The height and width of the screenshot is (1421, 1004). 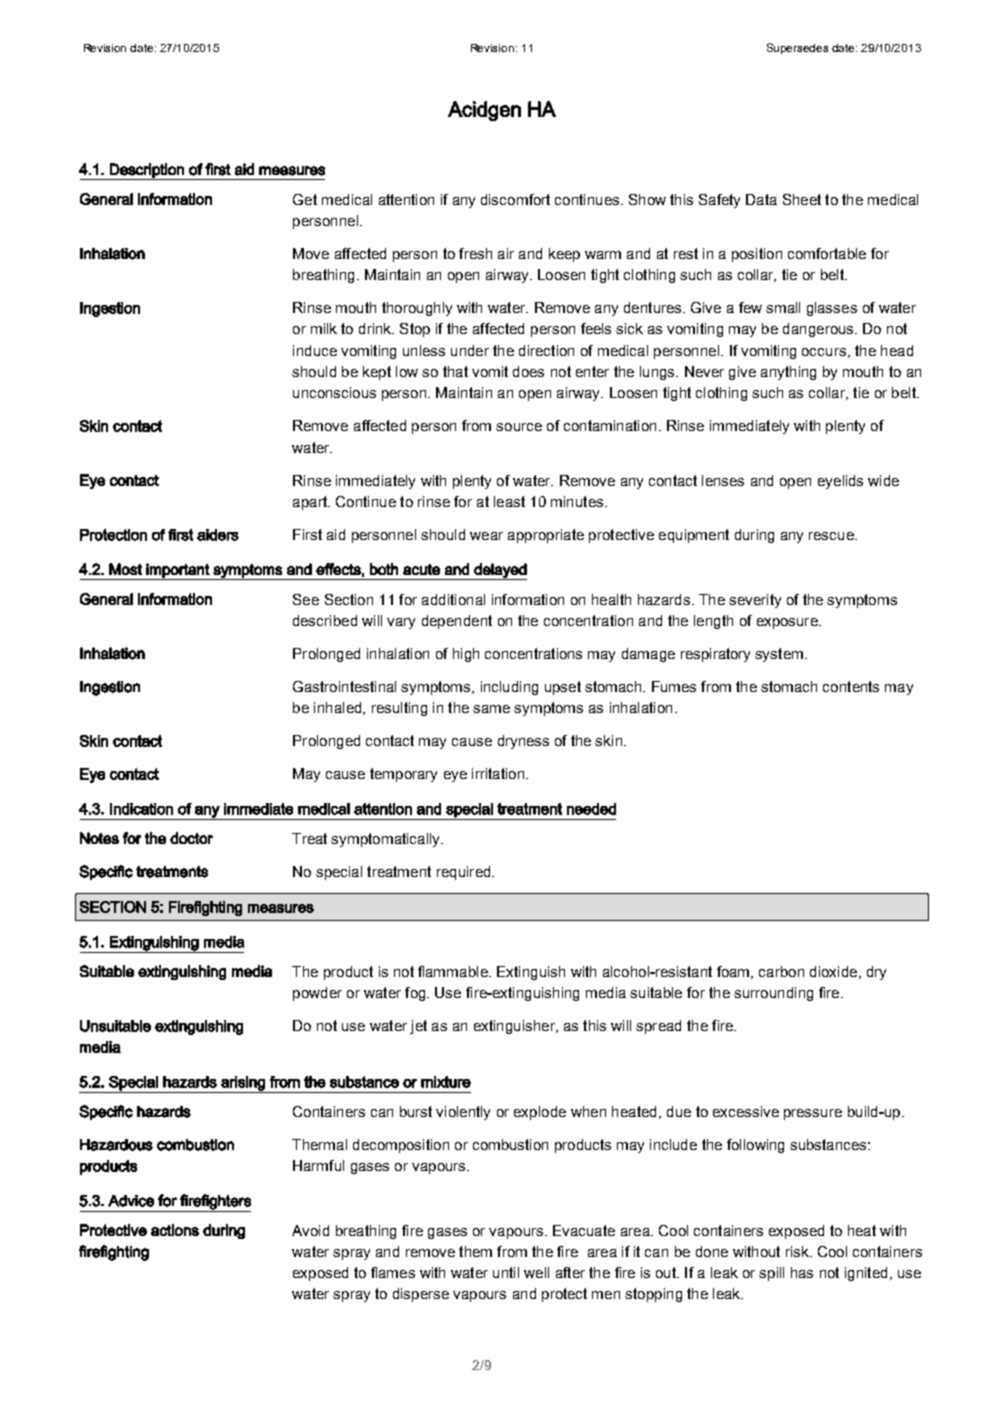 I want to click on discomfort, so click(x=515, y=199).
